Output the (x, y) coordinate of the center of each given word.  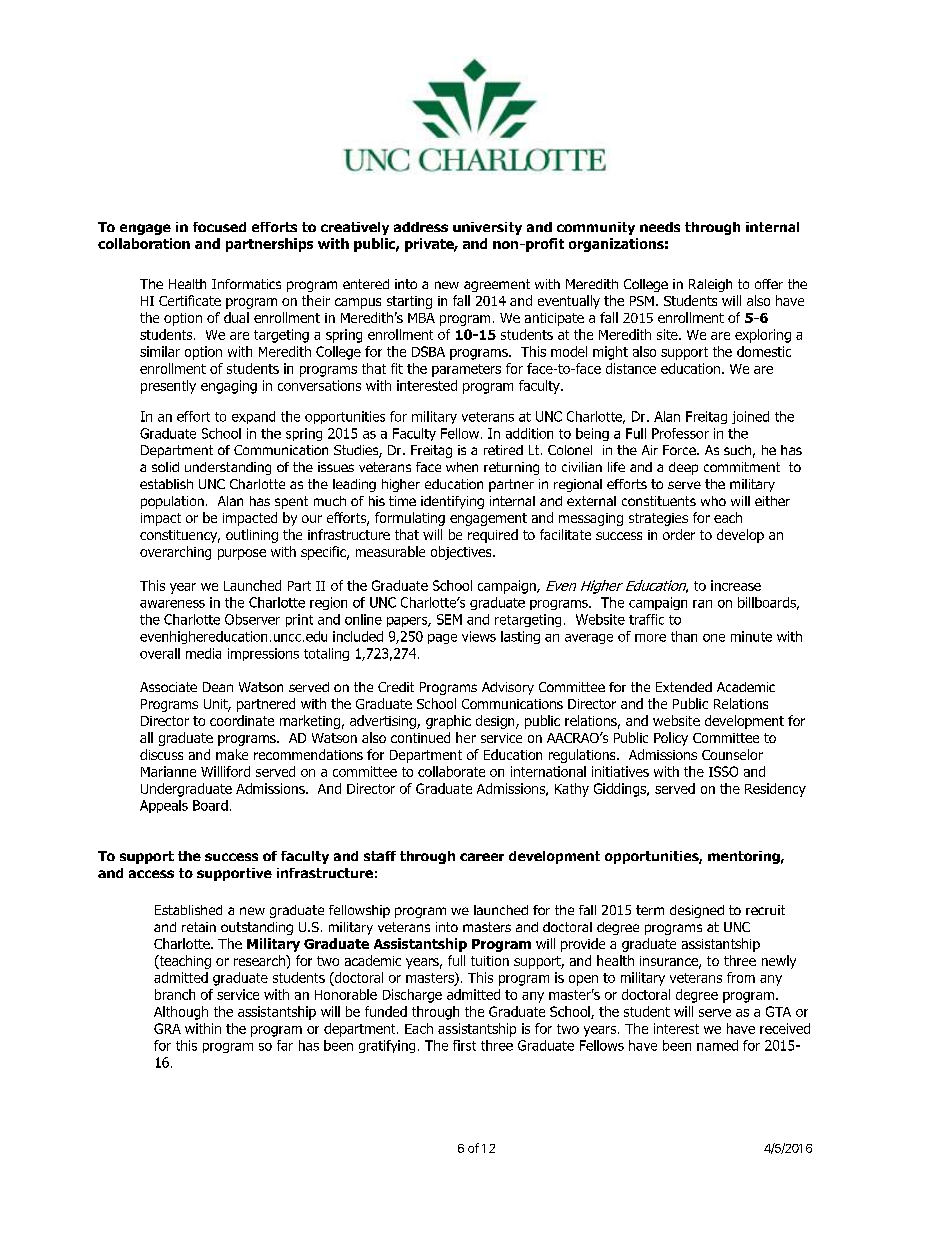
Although (181, 1013)
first (464, 1045)
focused (219, 227)
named (717, 1045)
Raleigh (710, 285)
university (487, 228)
